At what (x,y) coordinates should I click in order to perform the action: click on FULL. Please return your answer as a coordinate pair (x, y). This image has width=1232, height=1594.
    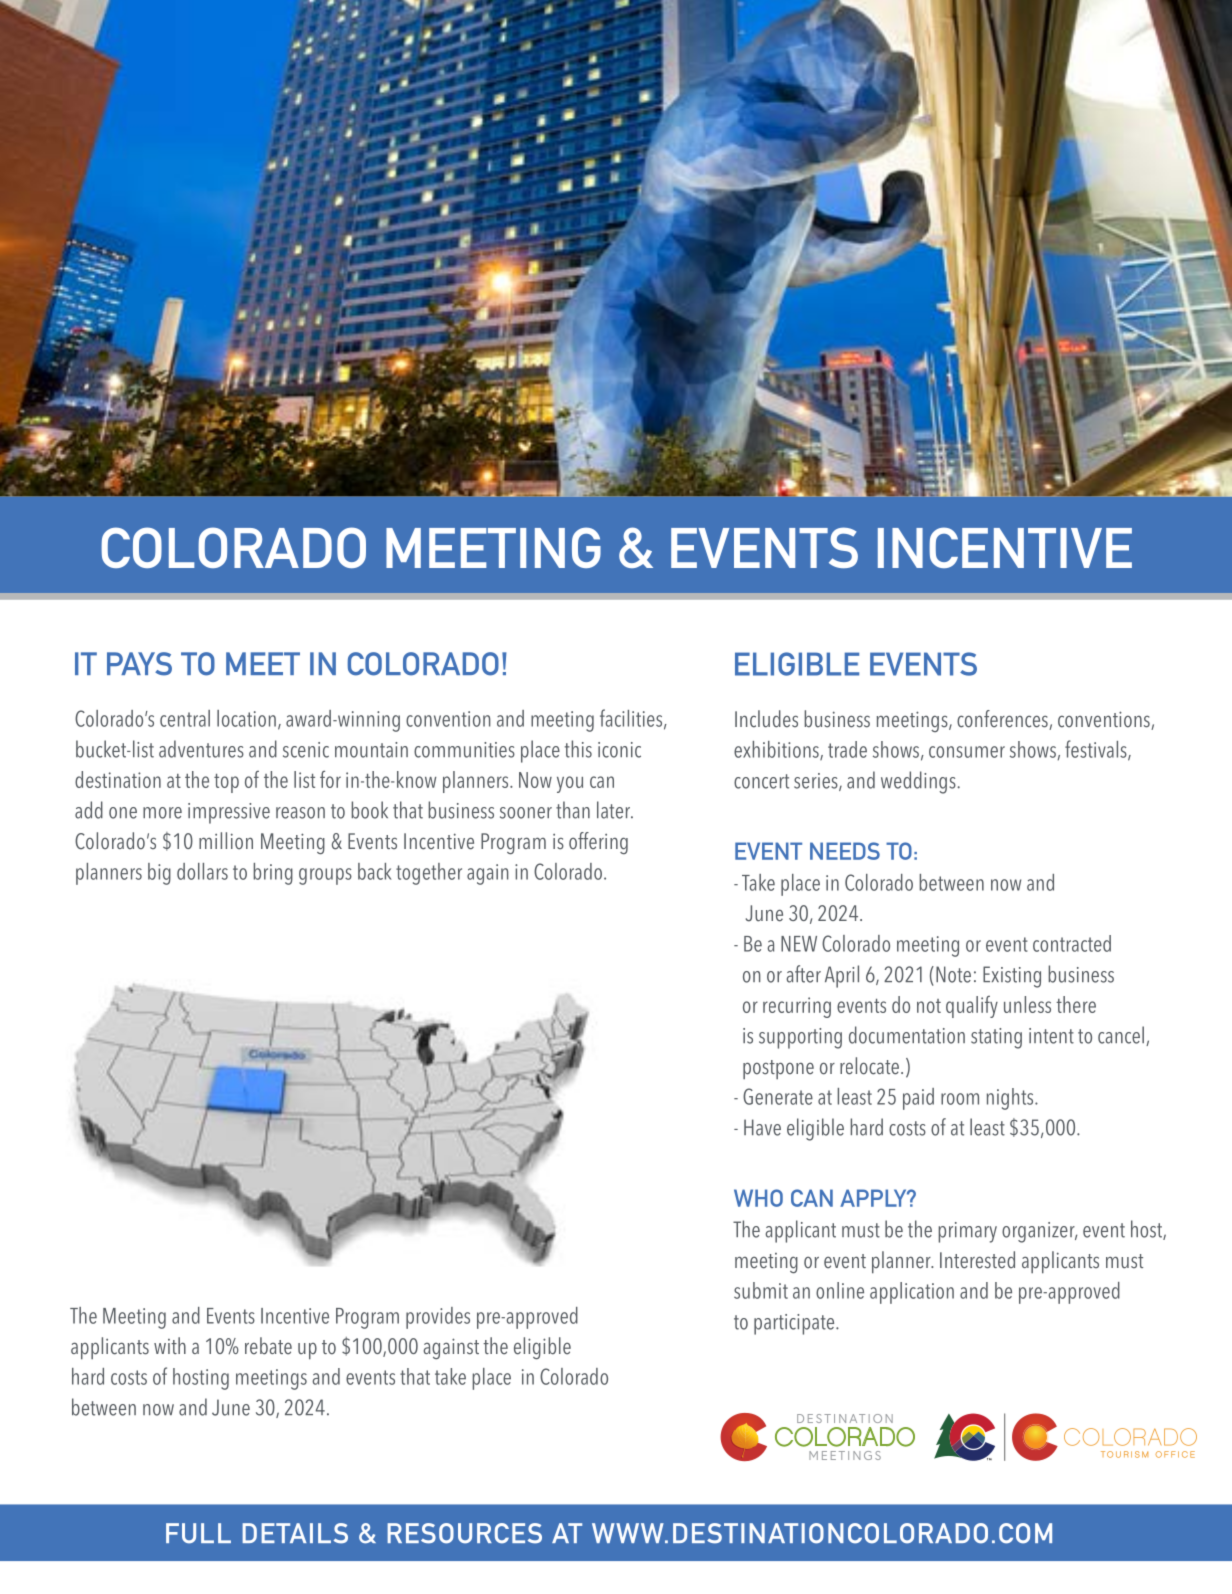
    Looking at the image, I should click on (198, 1533).
